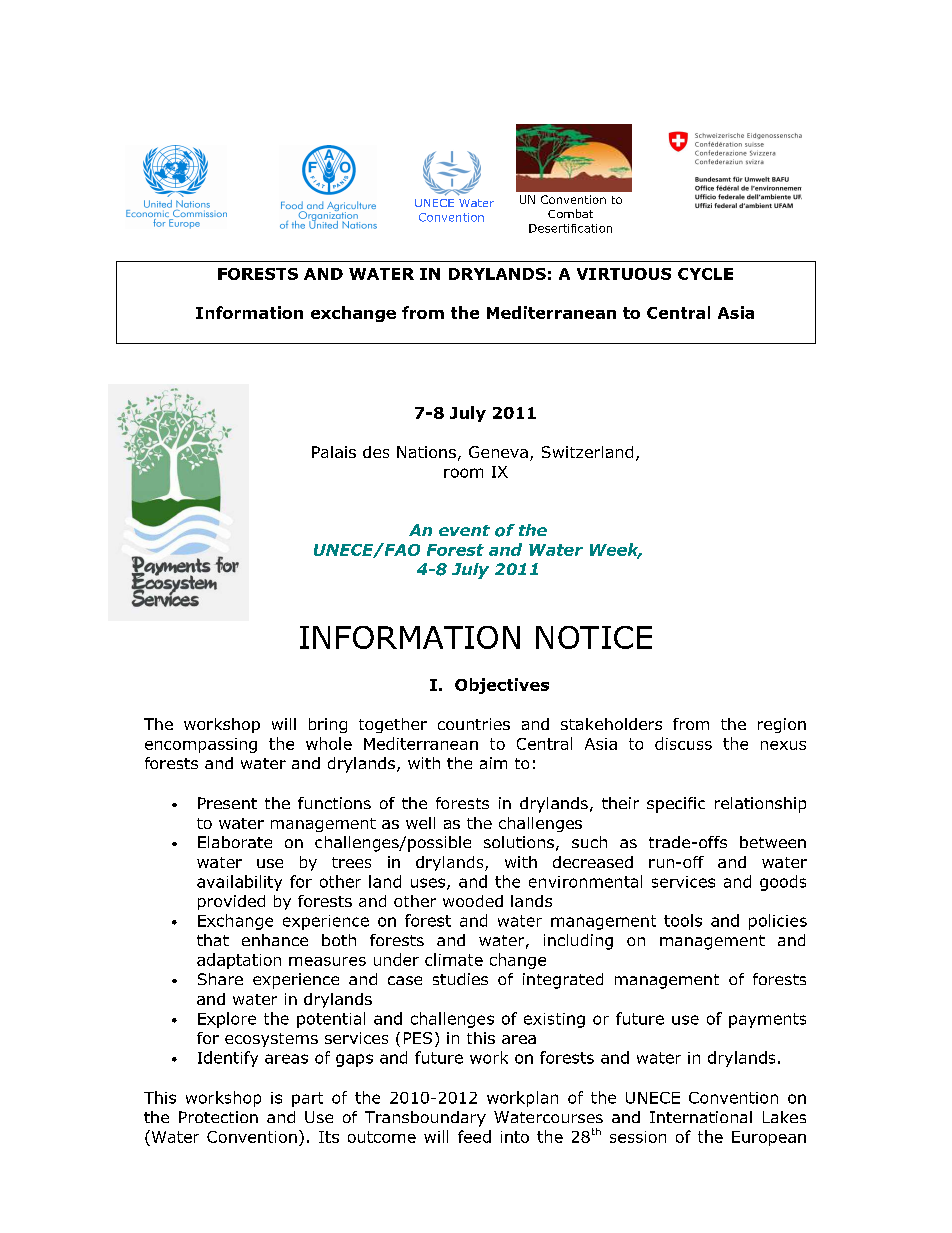 This screenshot has height=1233, width=952. Describe the element at coordinates (705, 274) in the screenshot. I see `CYCLE` at that location.
